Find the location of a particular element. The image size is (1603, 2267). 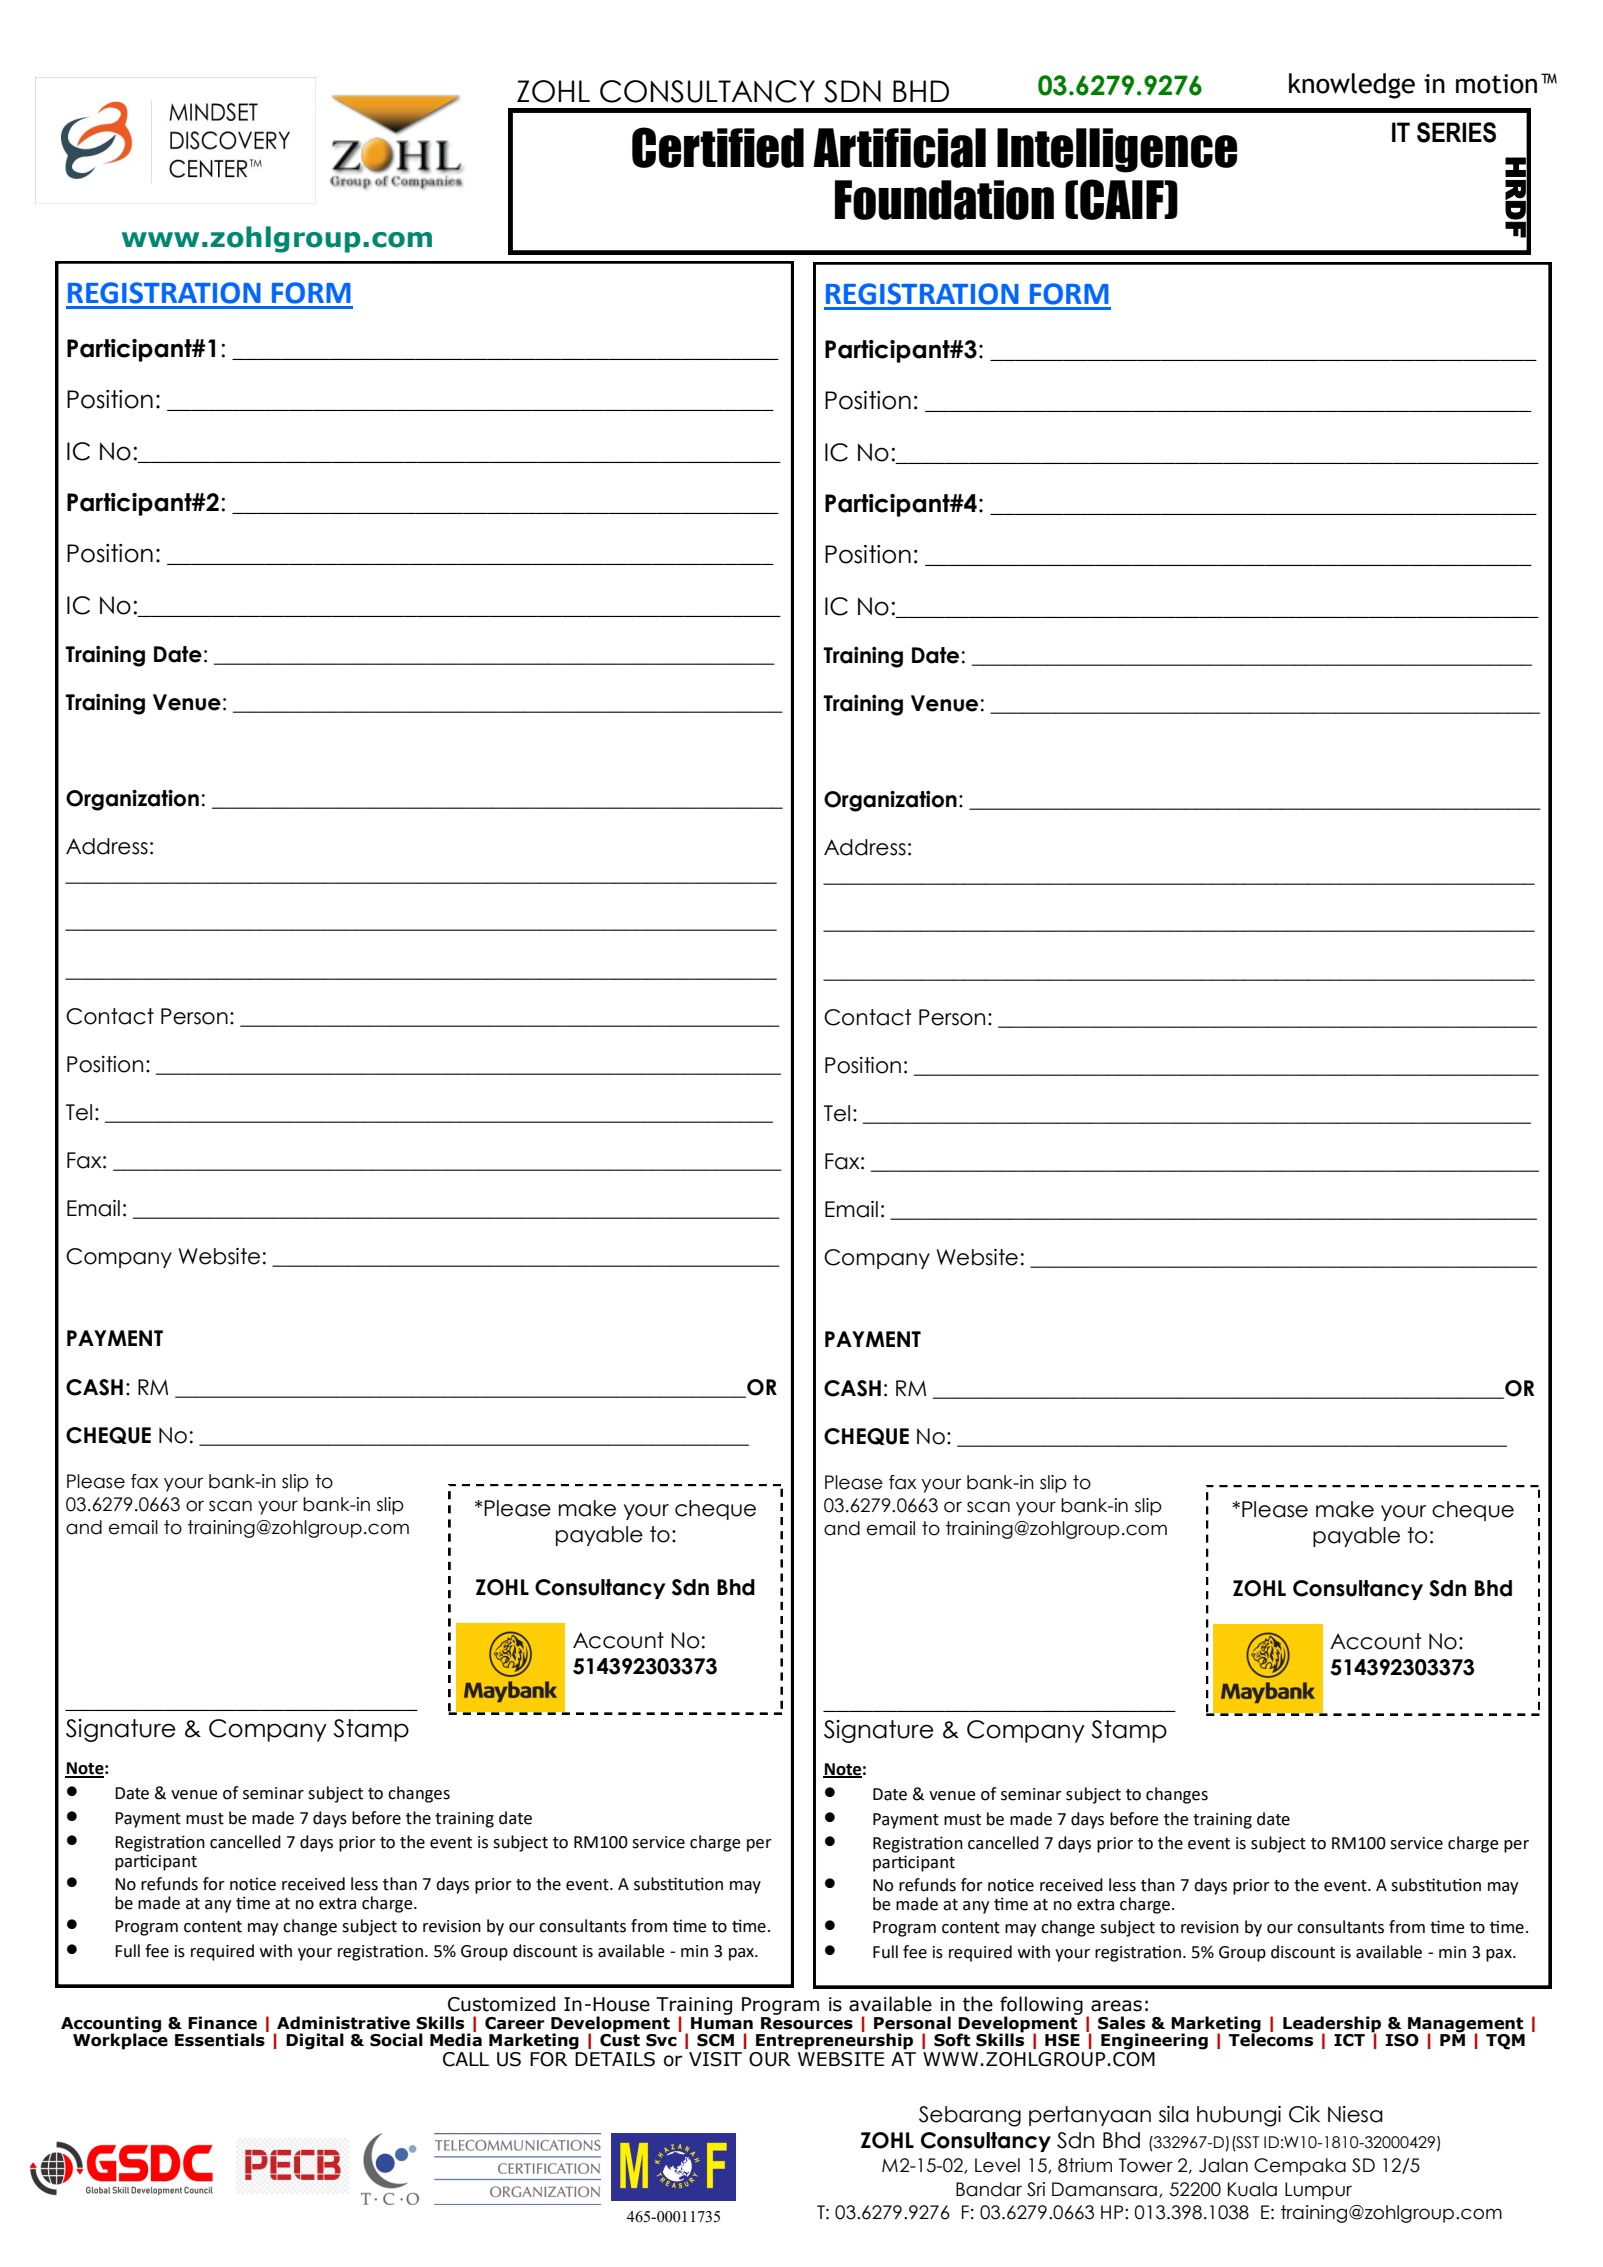

Digital is located at coordinates (315, 2041).
